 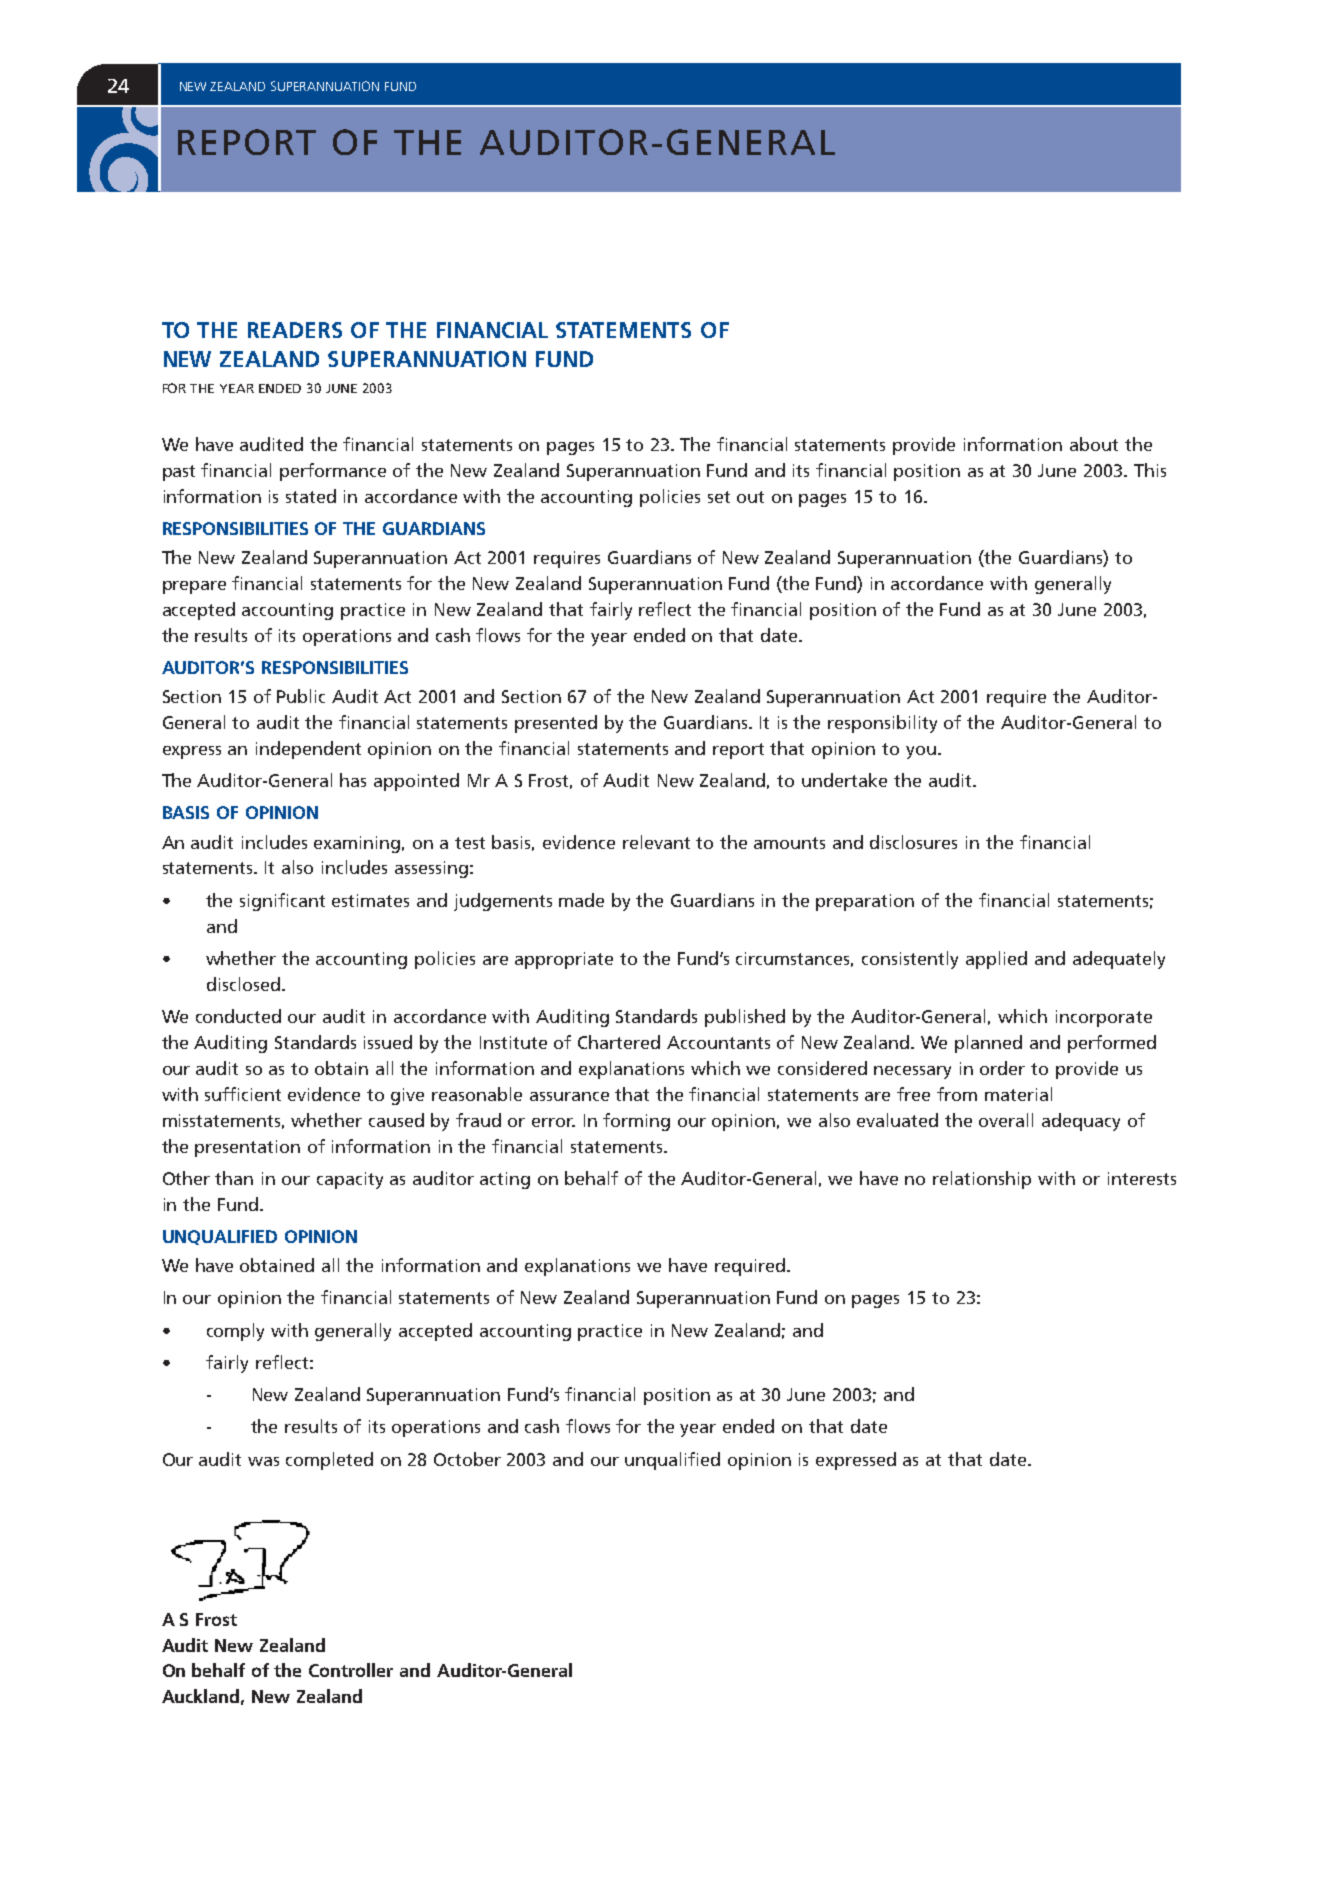 I want to click on you, so click(x=921, y=752).
